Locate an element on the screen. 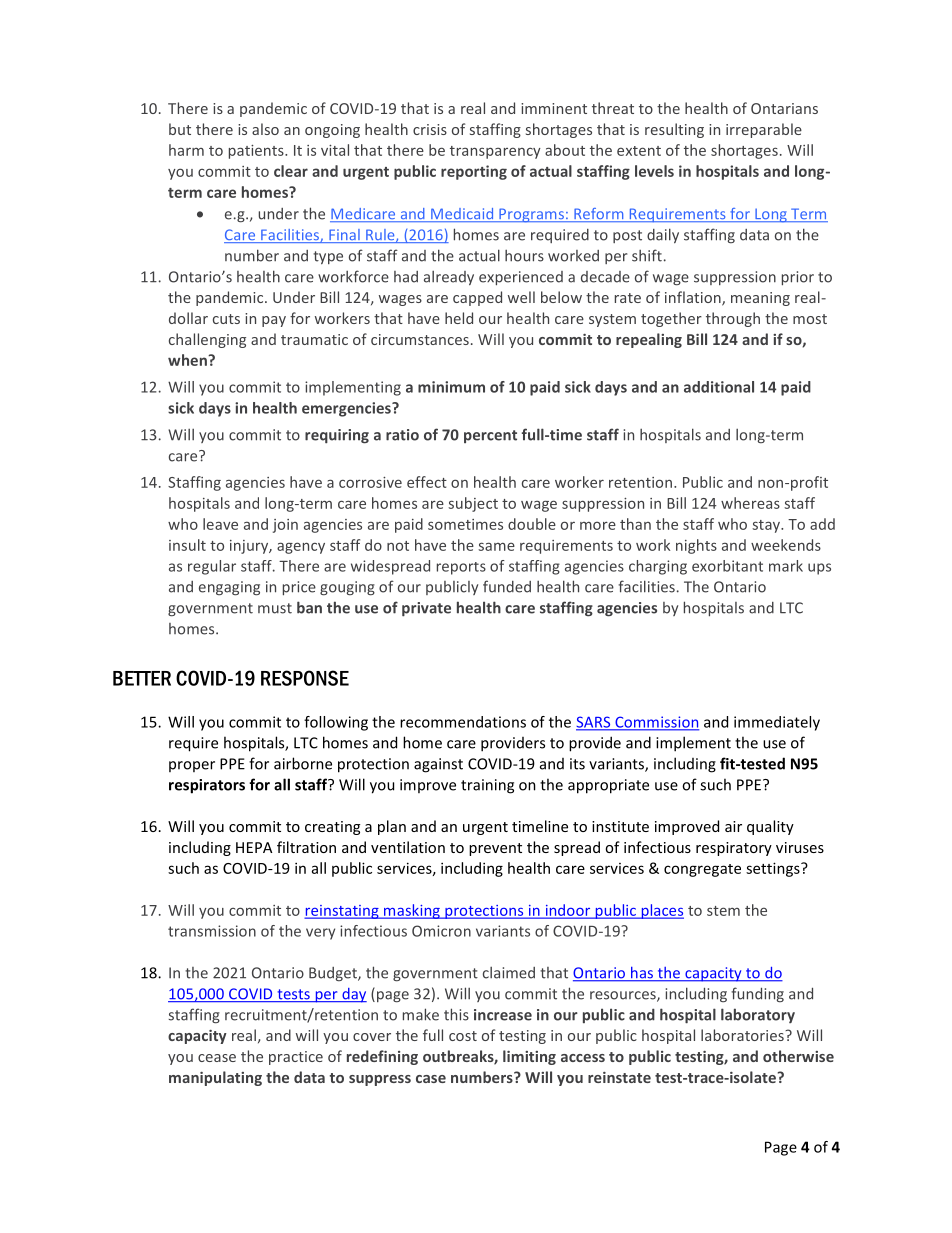 The width and height of the screenshot is (952, 1233). patients is located at coordinates (257, 152).
